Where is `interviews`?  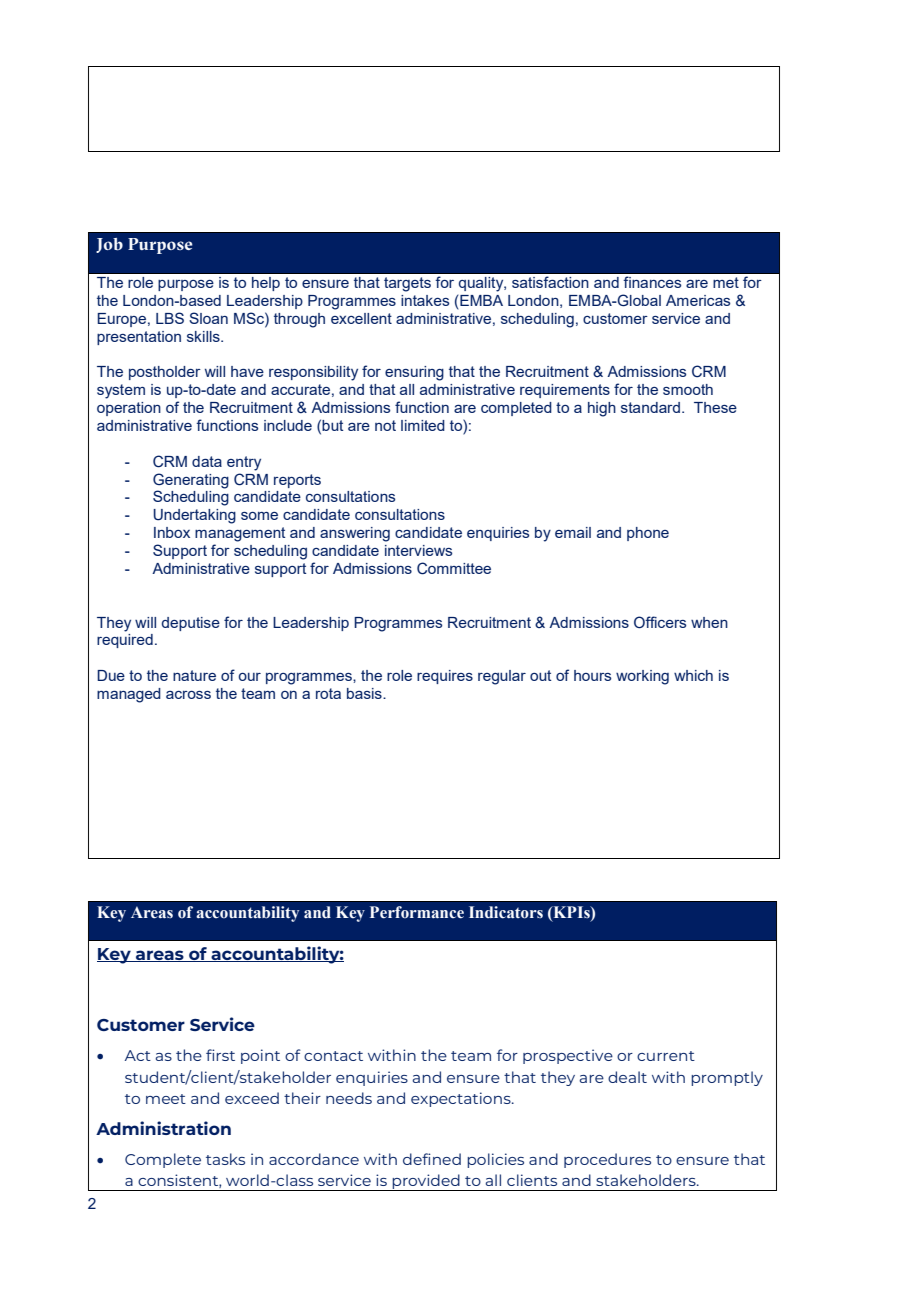
interviews is located at coordinates (418, 550).
